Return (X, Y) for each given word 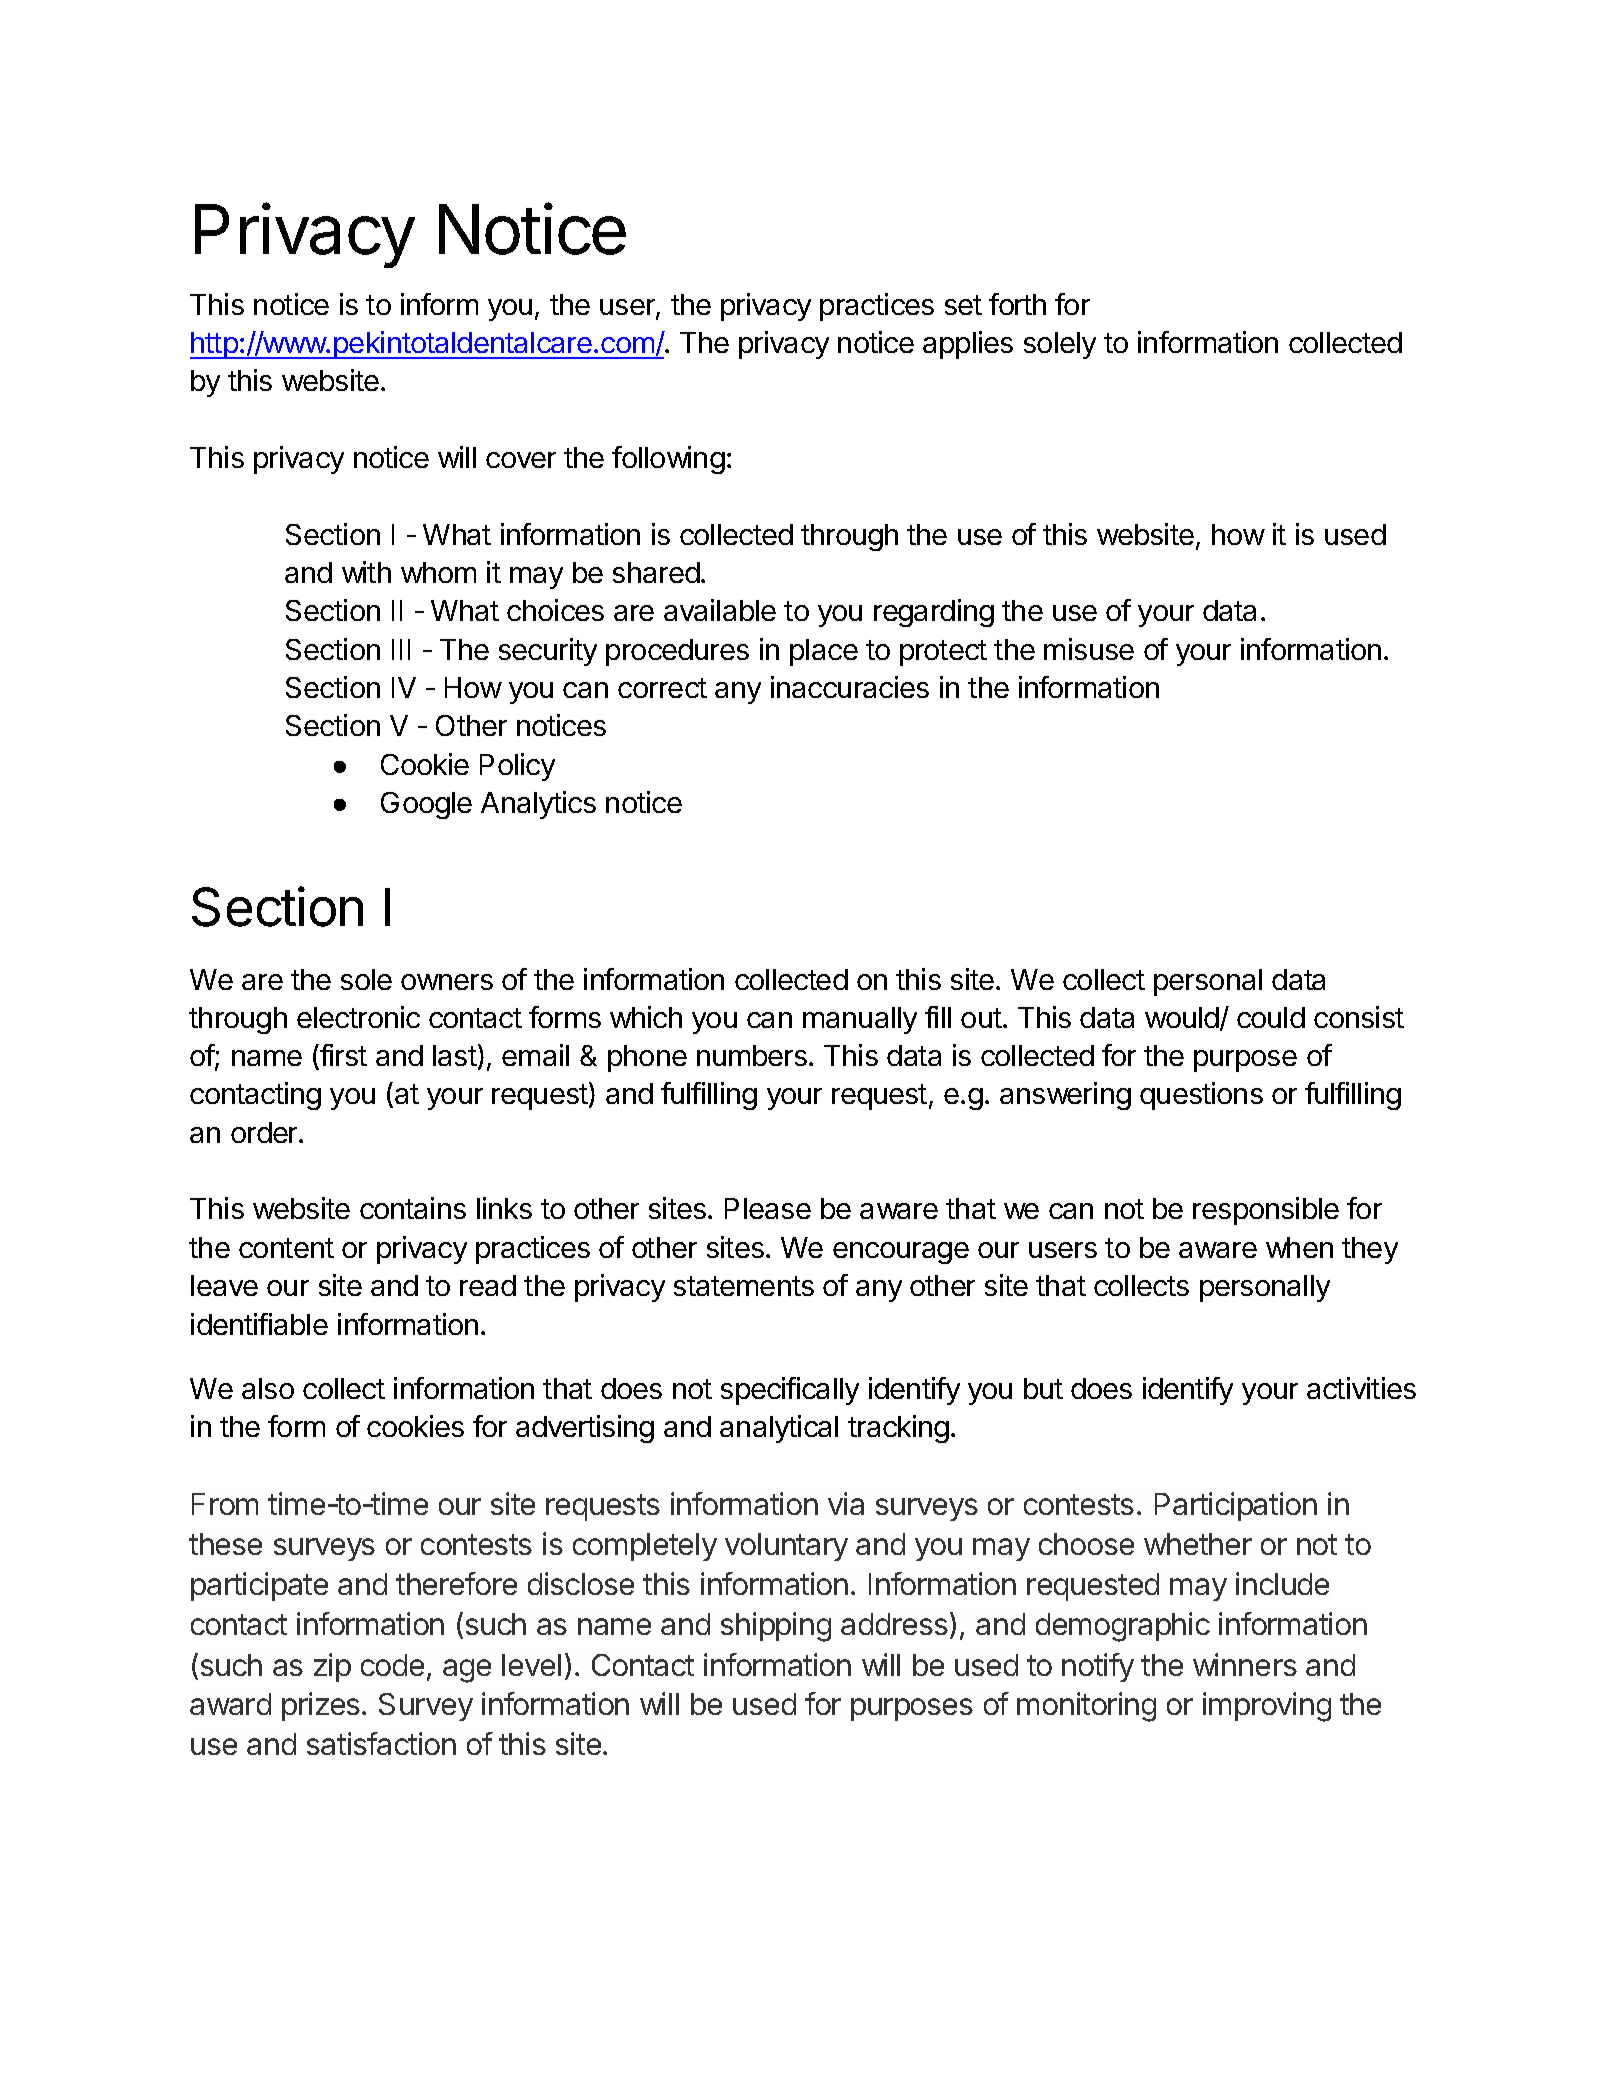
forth (1017, 304)
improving (1267, 1707)
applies (968, 345)
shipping (776, 1627)
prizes (321, 1706)
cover (521, 460)
